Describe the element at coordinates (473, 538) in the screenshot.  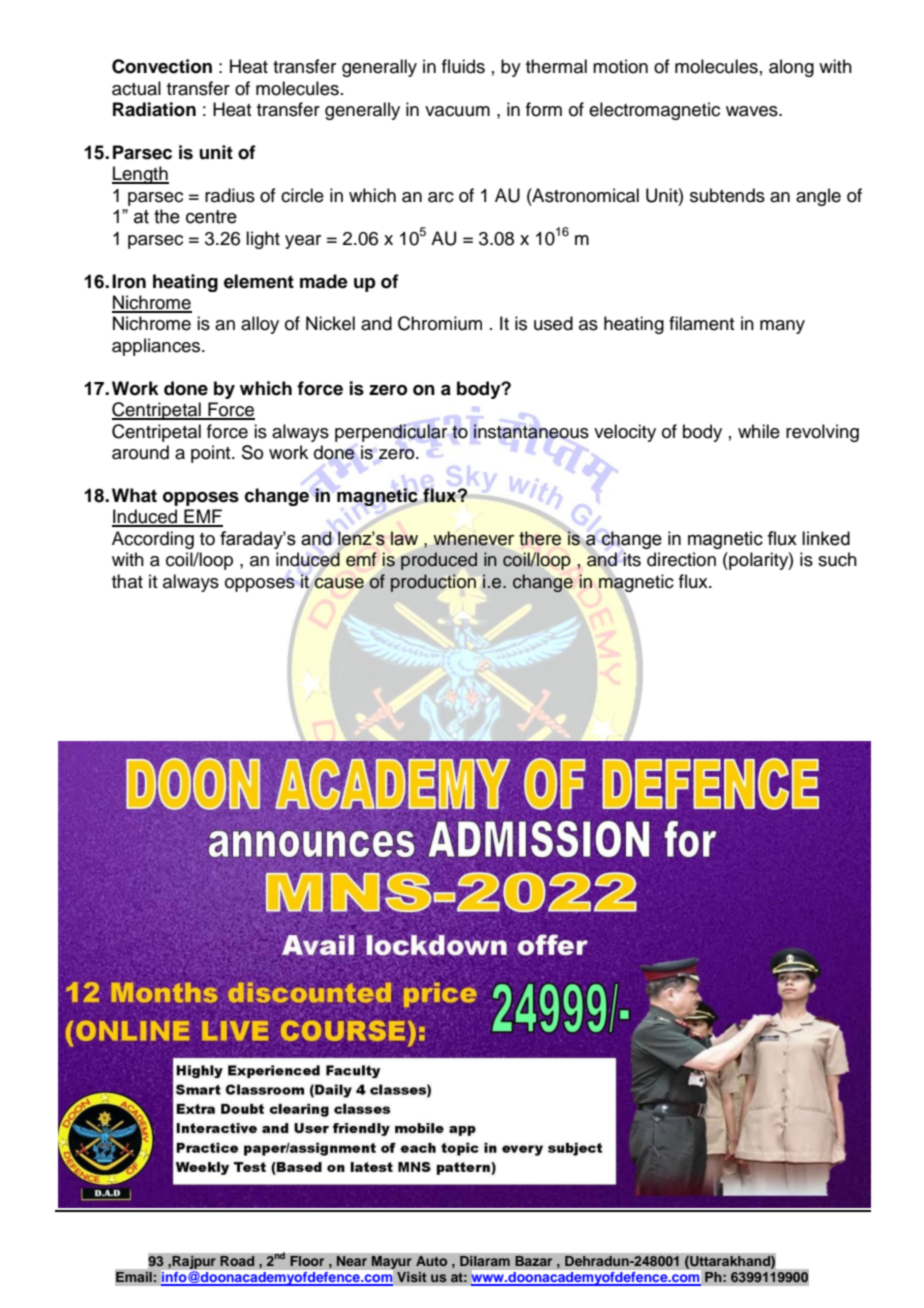
I see `whenever` at that location.
